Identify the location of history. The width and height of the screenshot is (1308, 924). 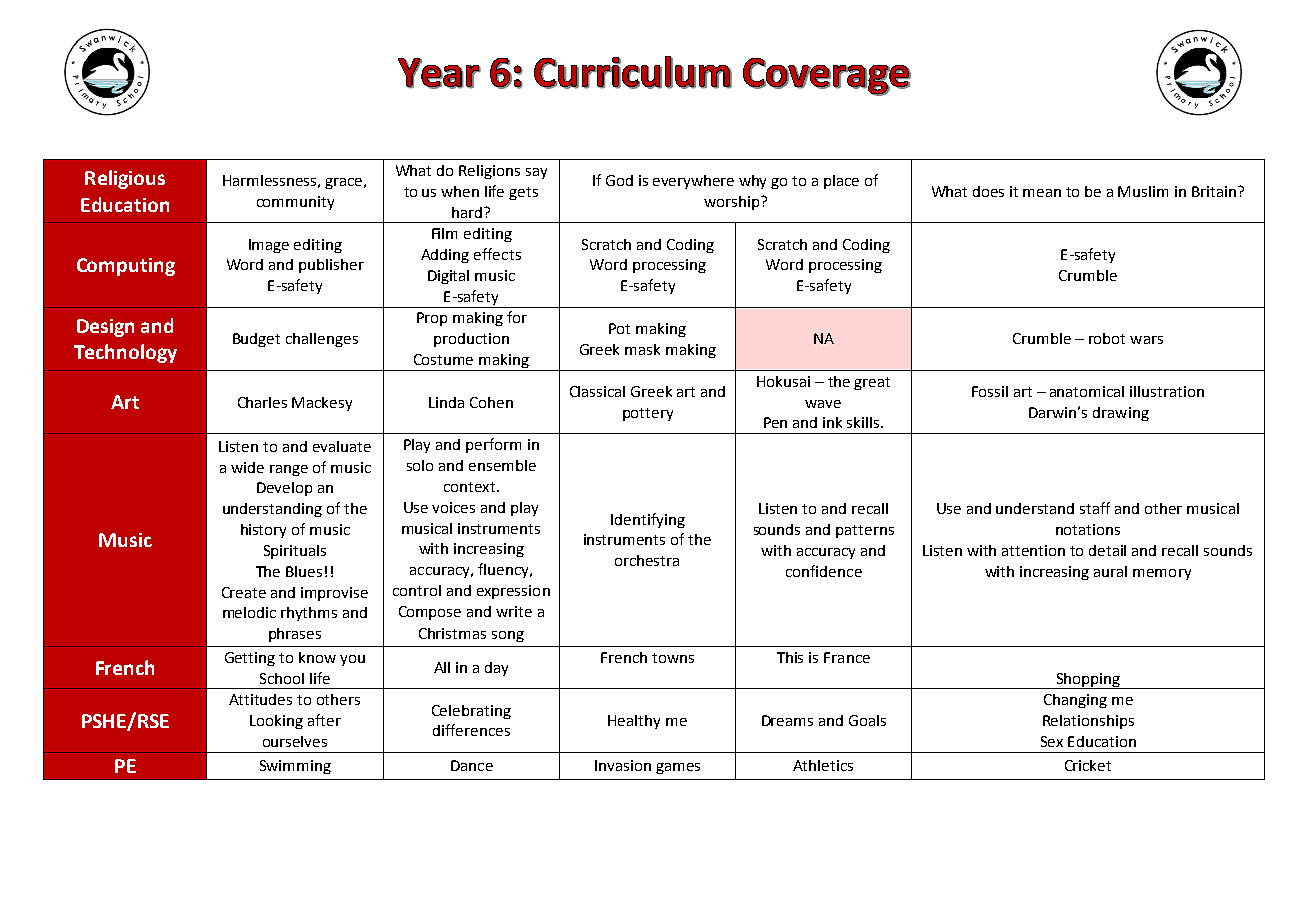
(263, 531).
